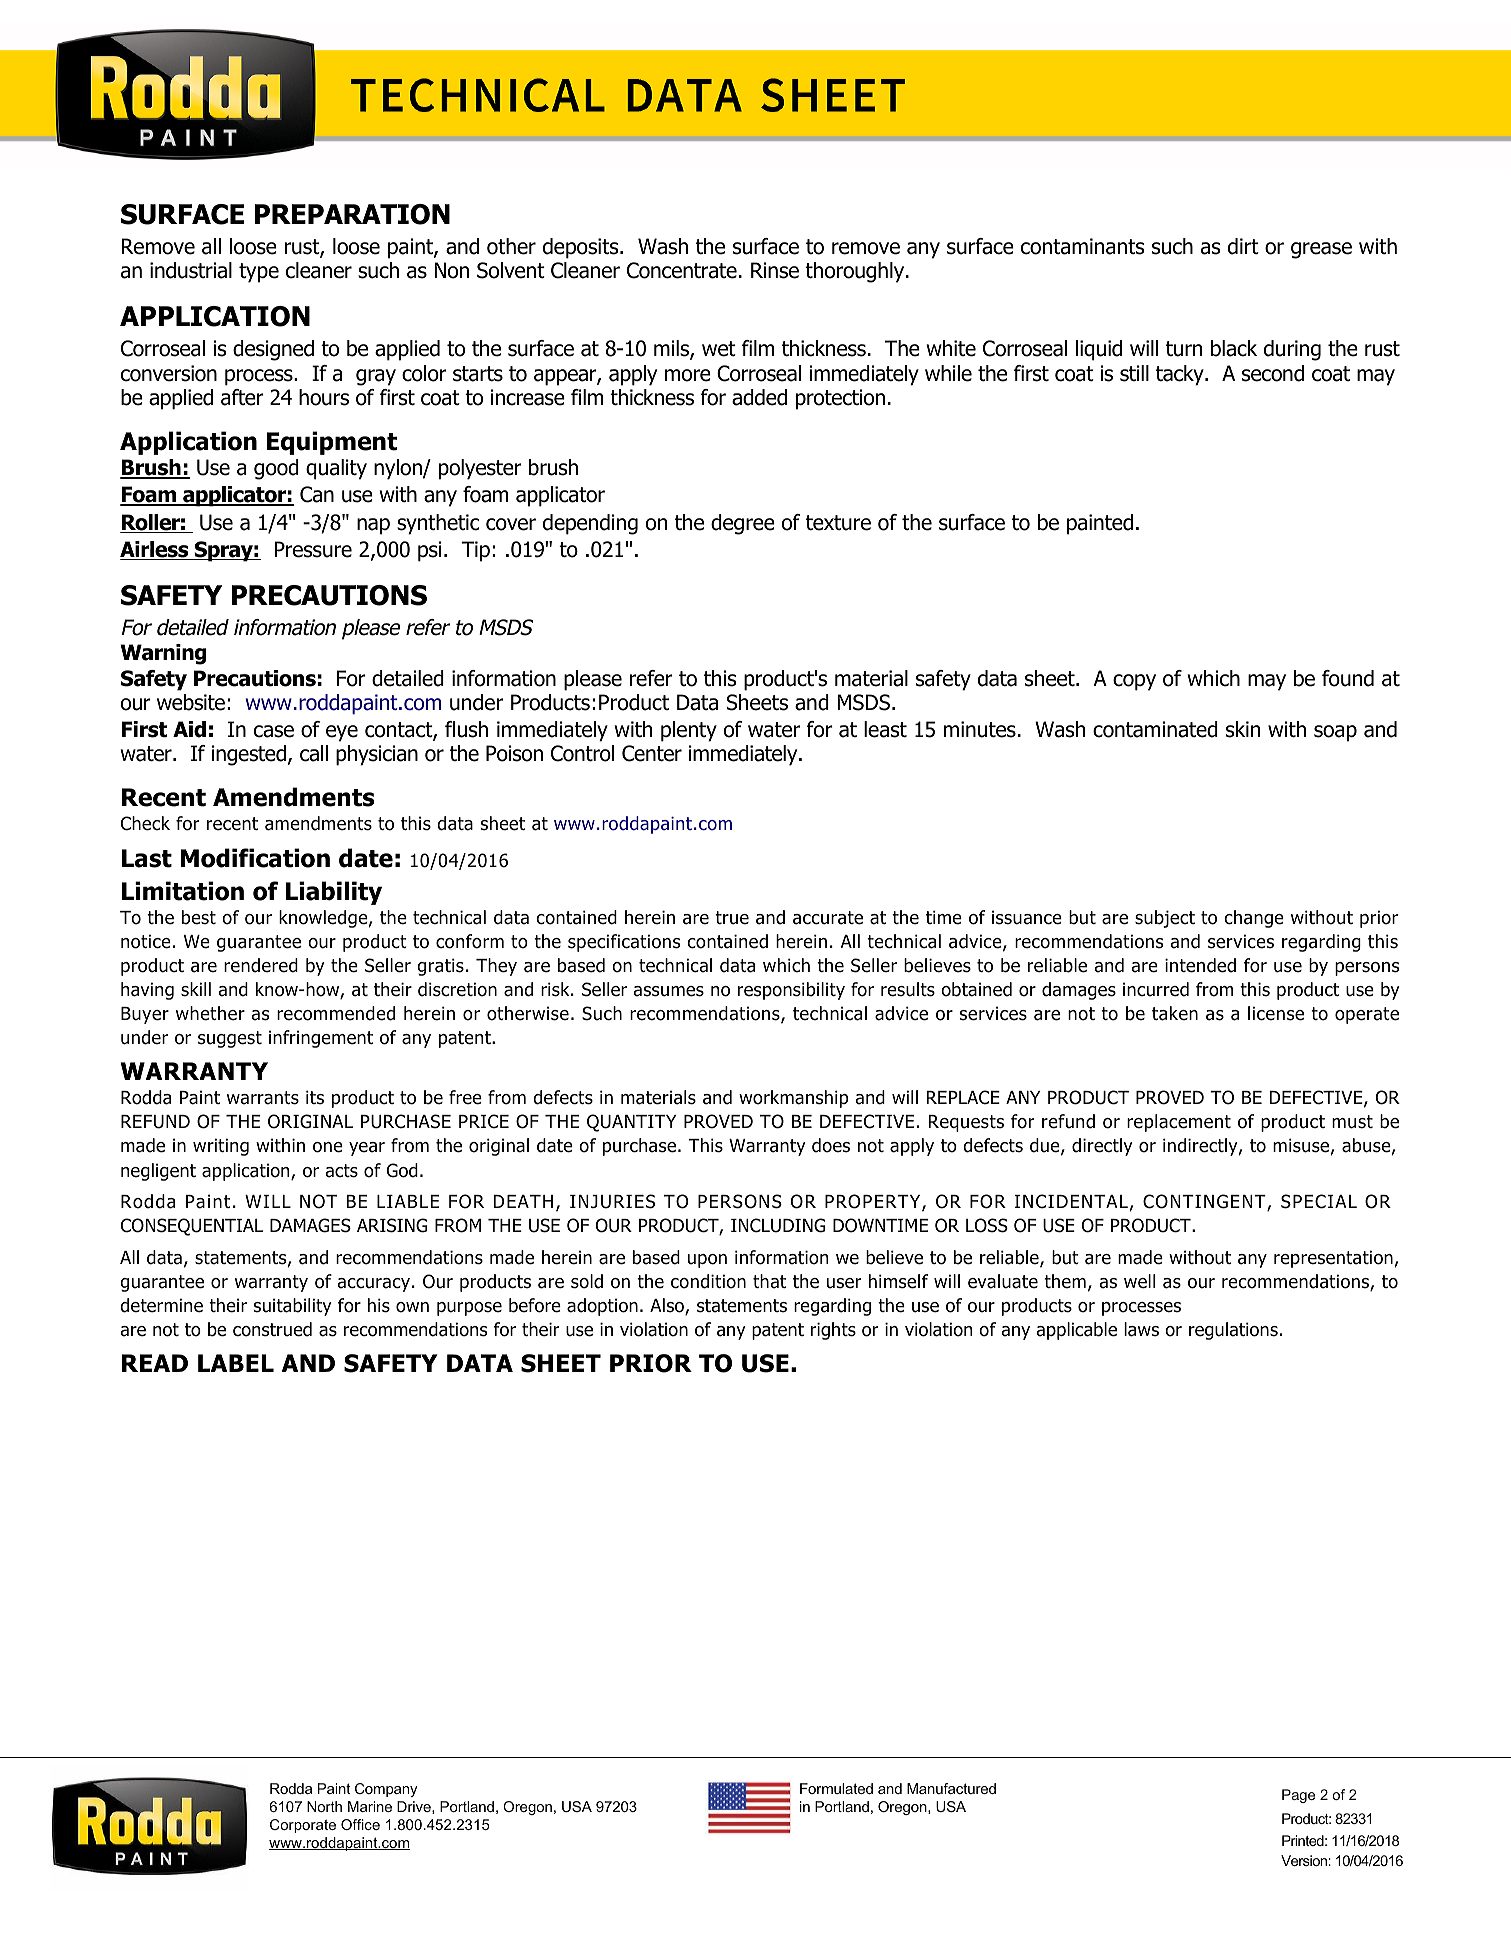 The image size is (1511, 1955). Describe the element at coordinates (836, 1788) in the page. I see `Formulated` at that location.
